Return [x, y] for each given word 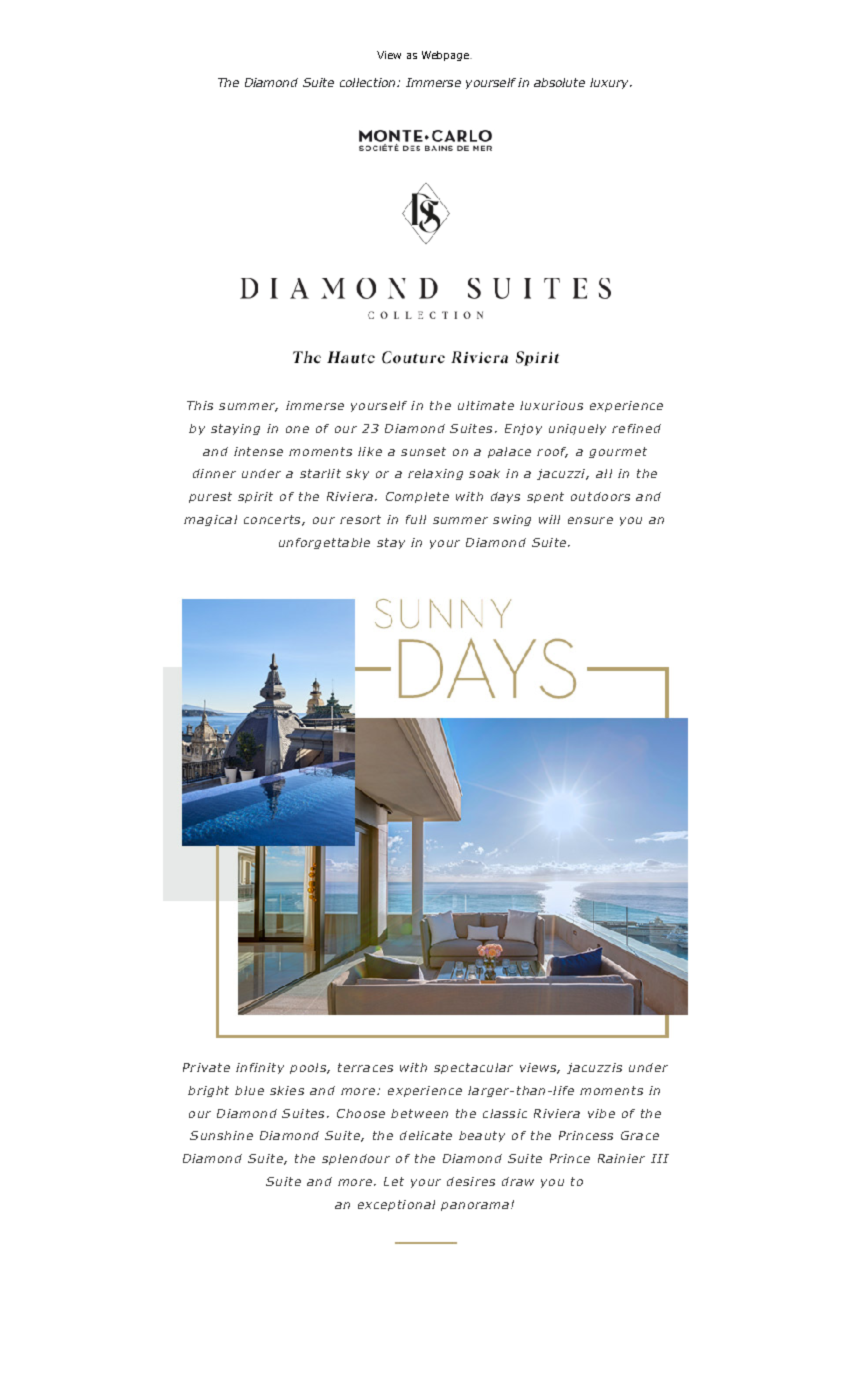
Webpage [446, 56]
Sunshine [221, 1135]
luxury [610, 83]
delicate [426, 1135]
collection [369, 82]
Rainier [621, 1158]
